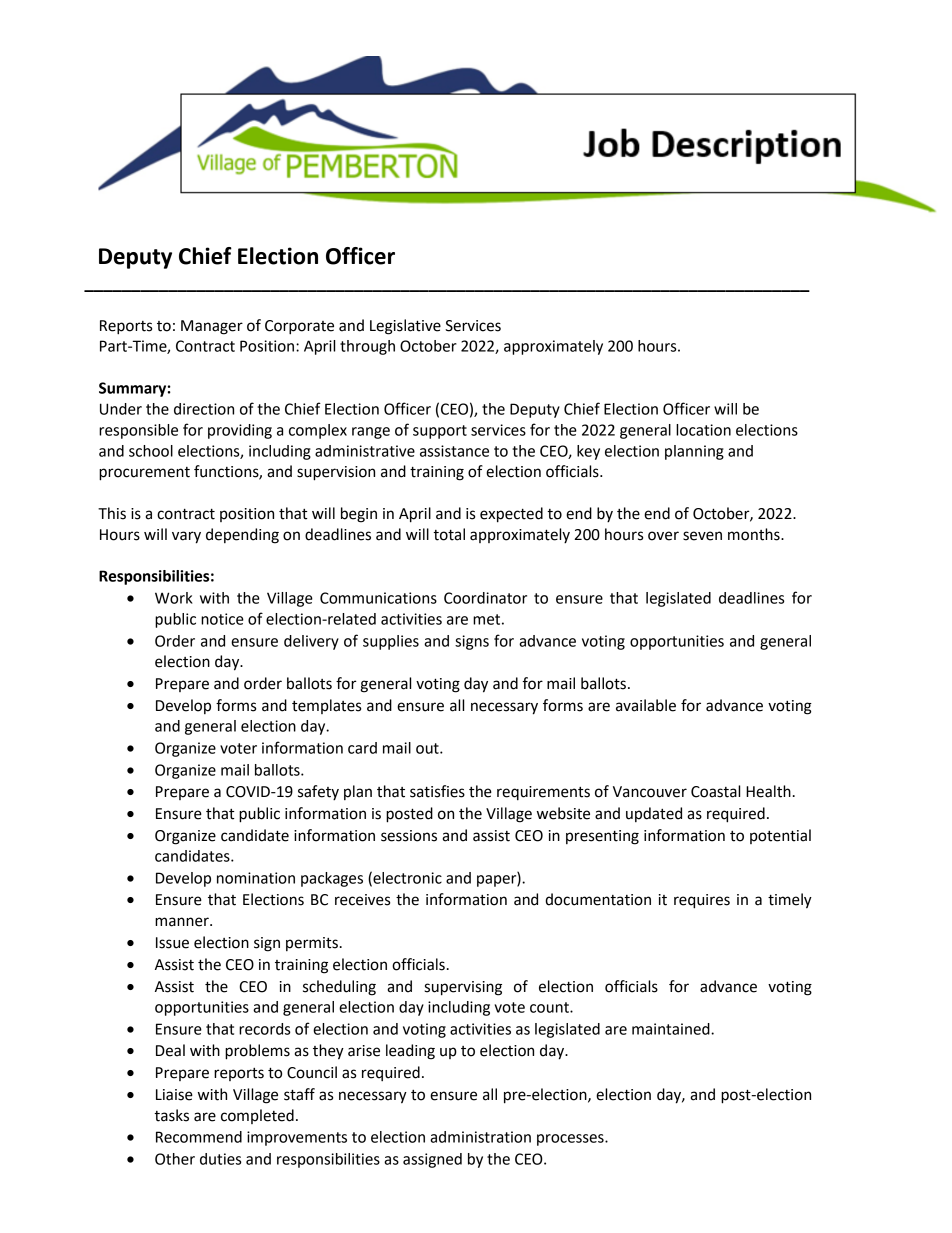 Image resolution: width=952 pixels, height=1233 pixels. I want to click on location, so click(703, 430).
